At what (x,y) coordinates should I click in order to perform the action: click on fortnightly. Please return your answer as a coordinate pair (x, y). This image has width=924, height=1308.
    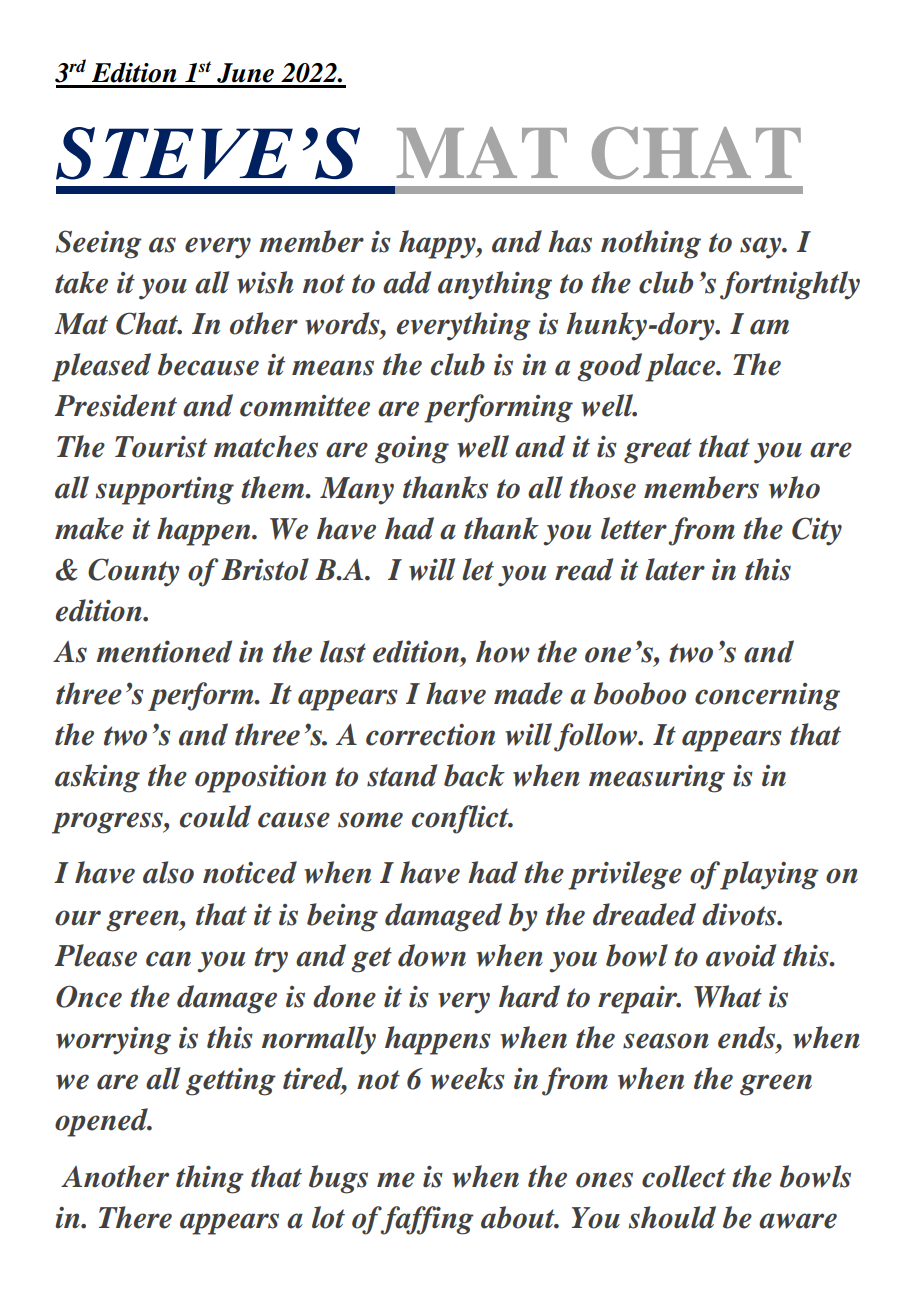
    Looking at the image, I should click on (790, 285).
